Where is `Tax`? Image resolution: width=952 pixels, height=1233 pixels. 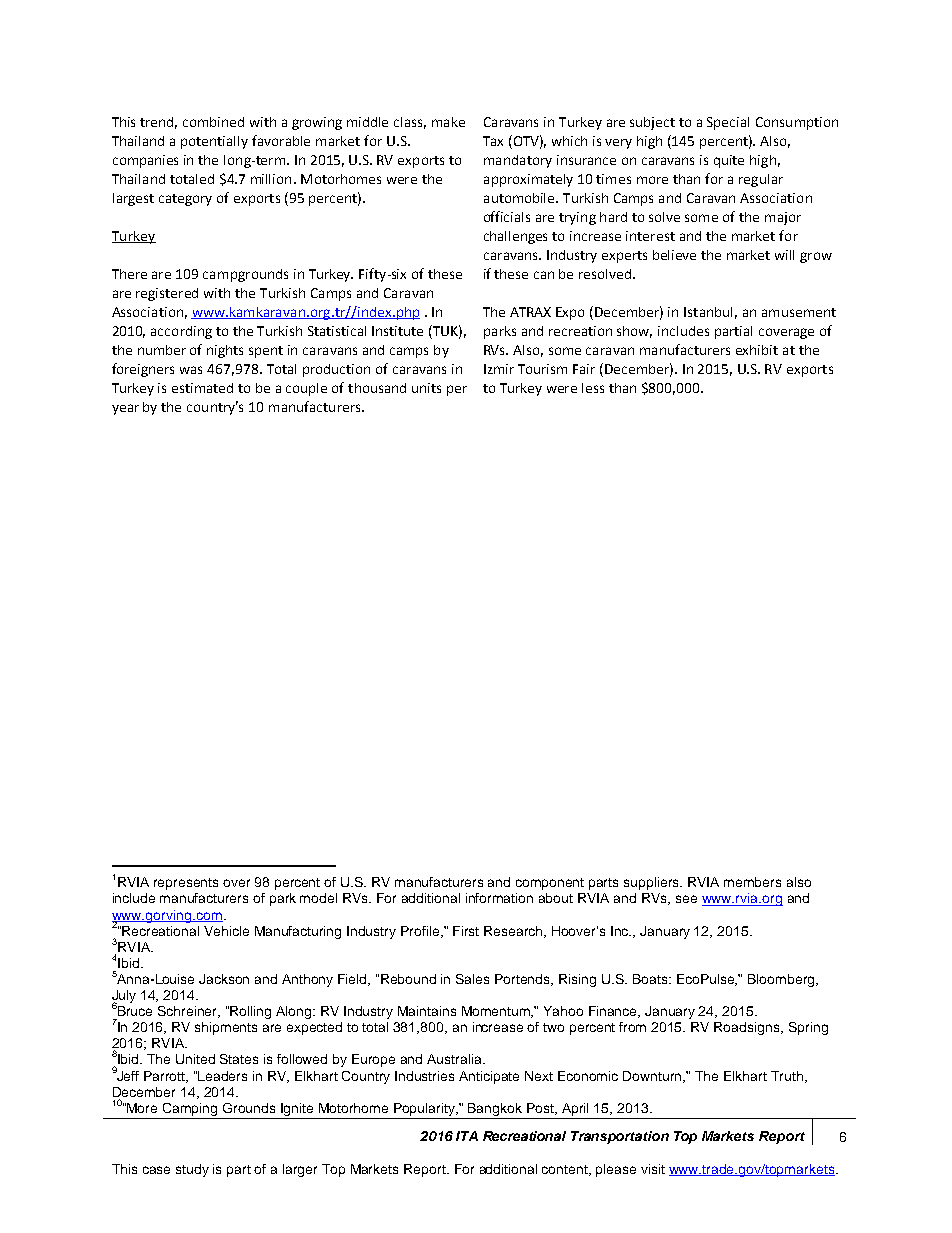 Tax is located at coordinates (493, 141).
